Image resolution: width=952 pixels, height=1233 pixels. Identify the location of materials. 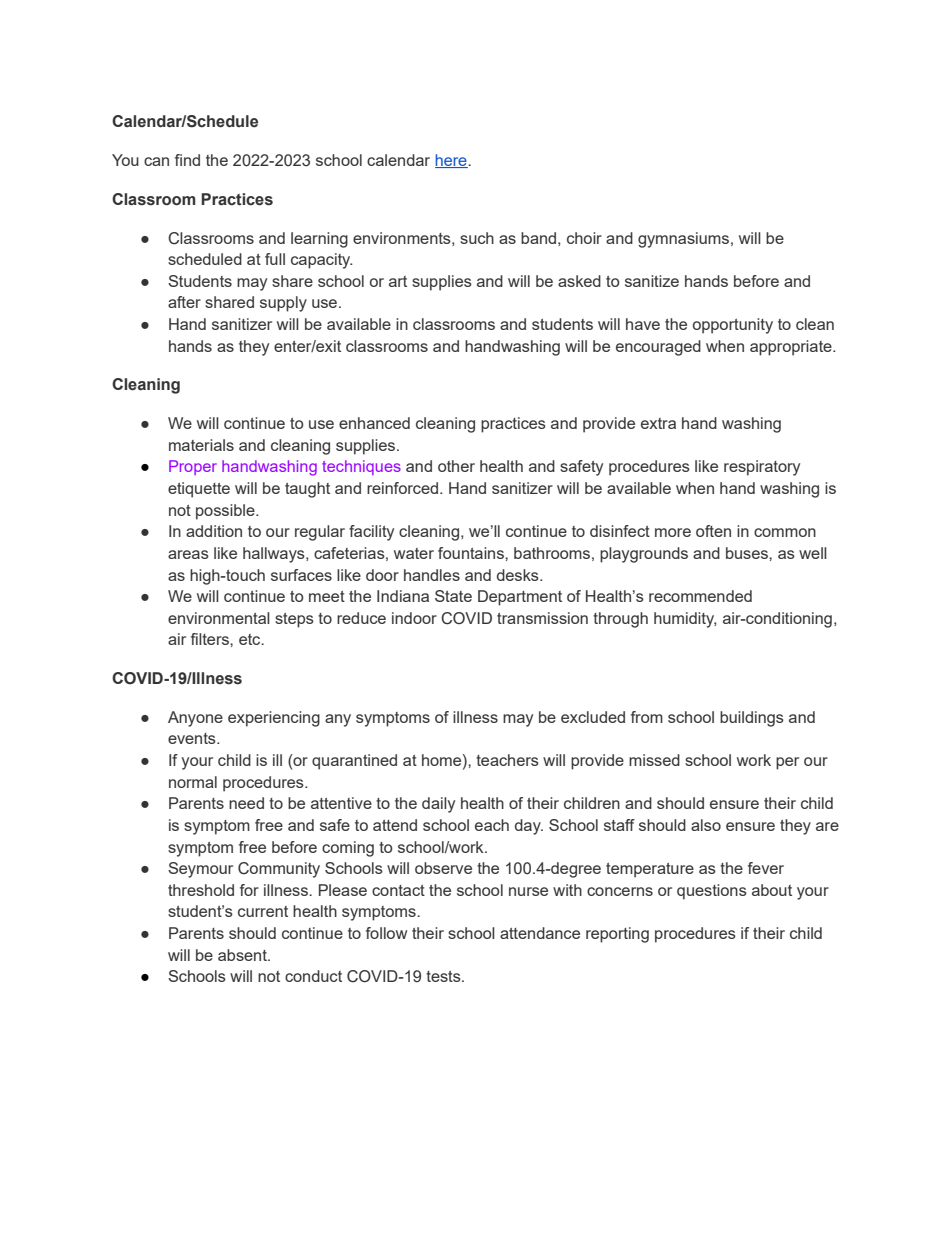
(201, 445).
